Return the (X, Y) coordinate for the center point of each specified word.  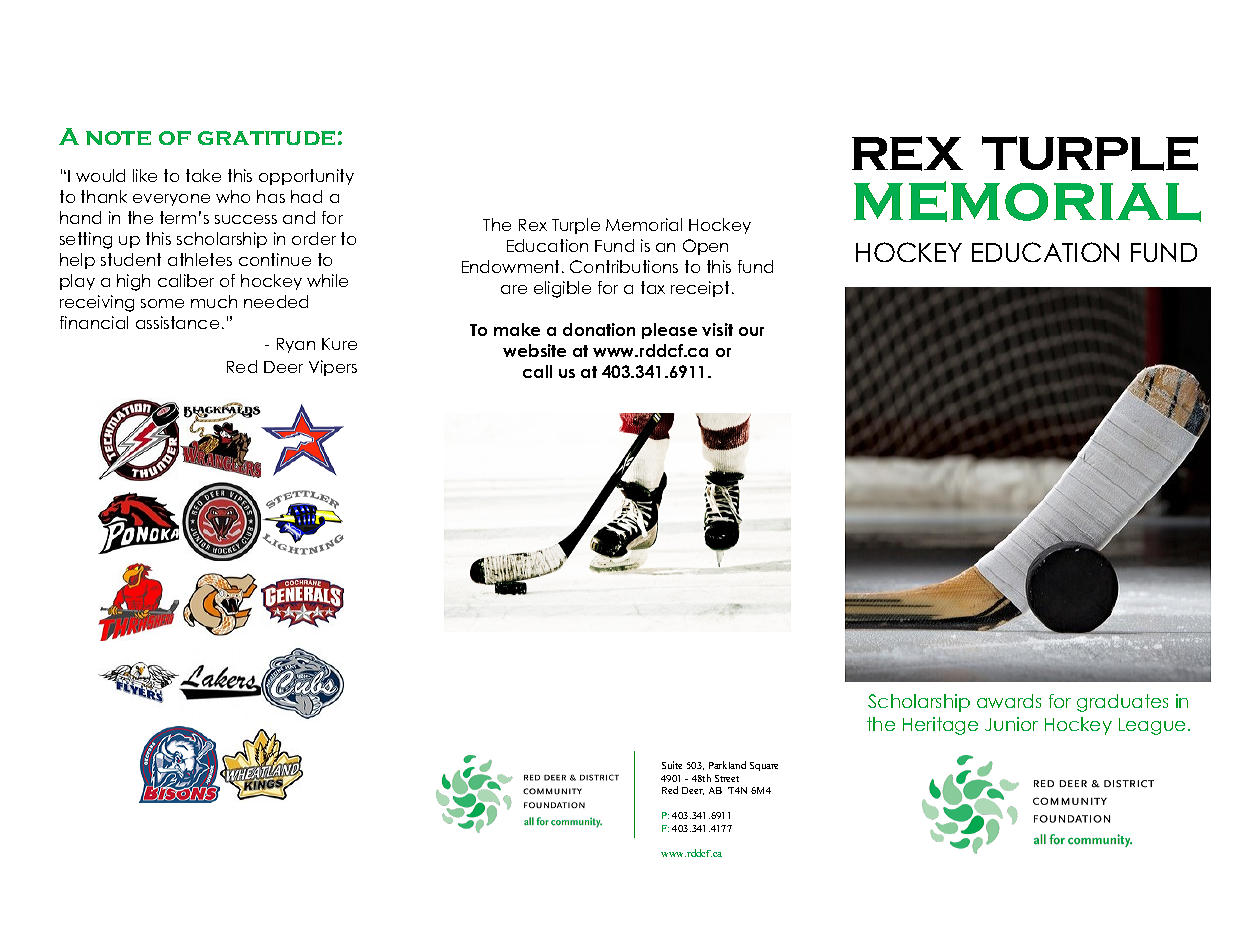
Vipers (333, 368)
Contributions (624, 266)
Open (705, 247)
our (751, 331)
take (203, 175)
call (537, 371)
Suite (672, 765)
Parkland (727, 765)
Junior (1011, 724)
